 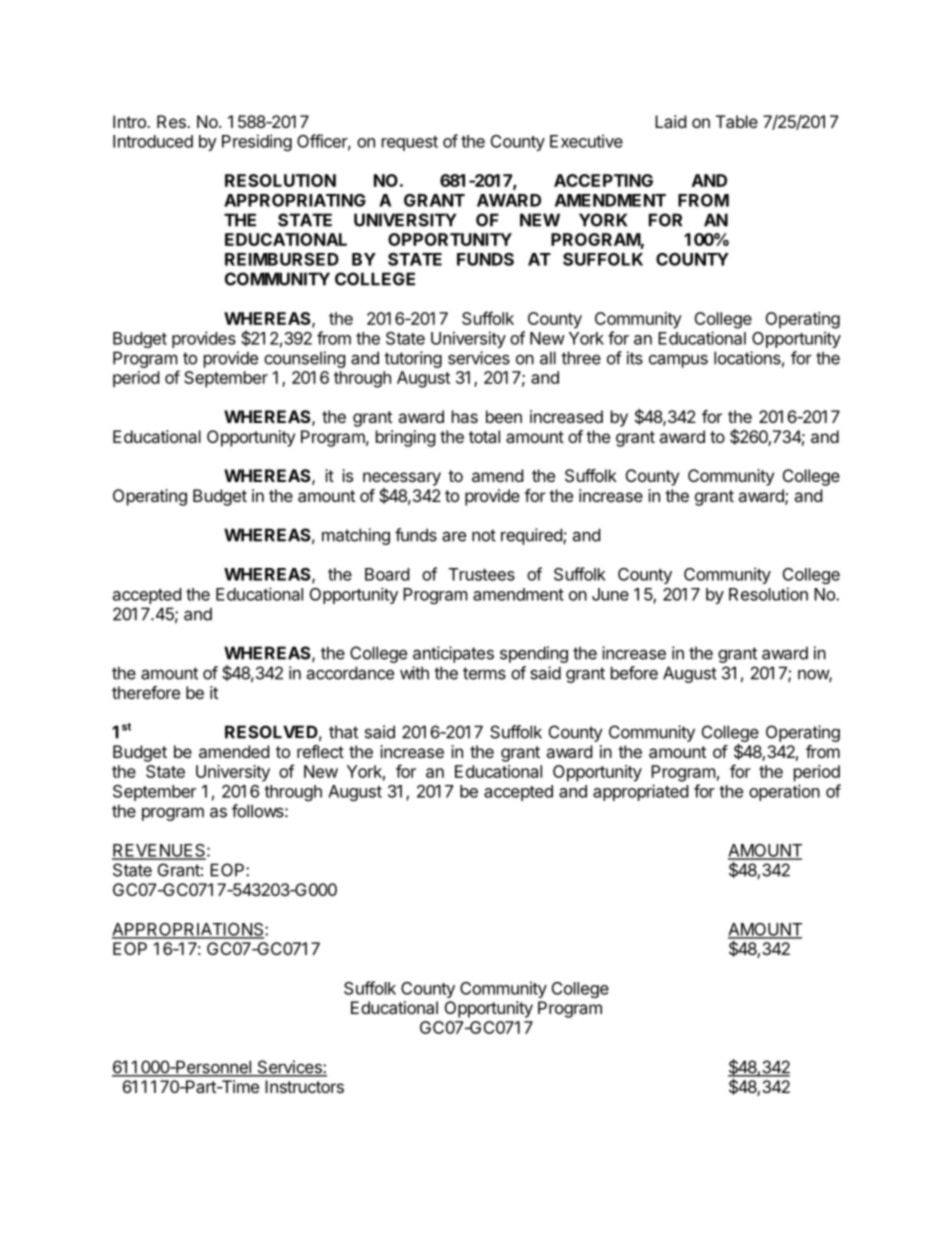 What do you see at coordinates (737, 121) in the screenshot?
I see `Table` at bounding box center [737, 121].
